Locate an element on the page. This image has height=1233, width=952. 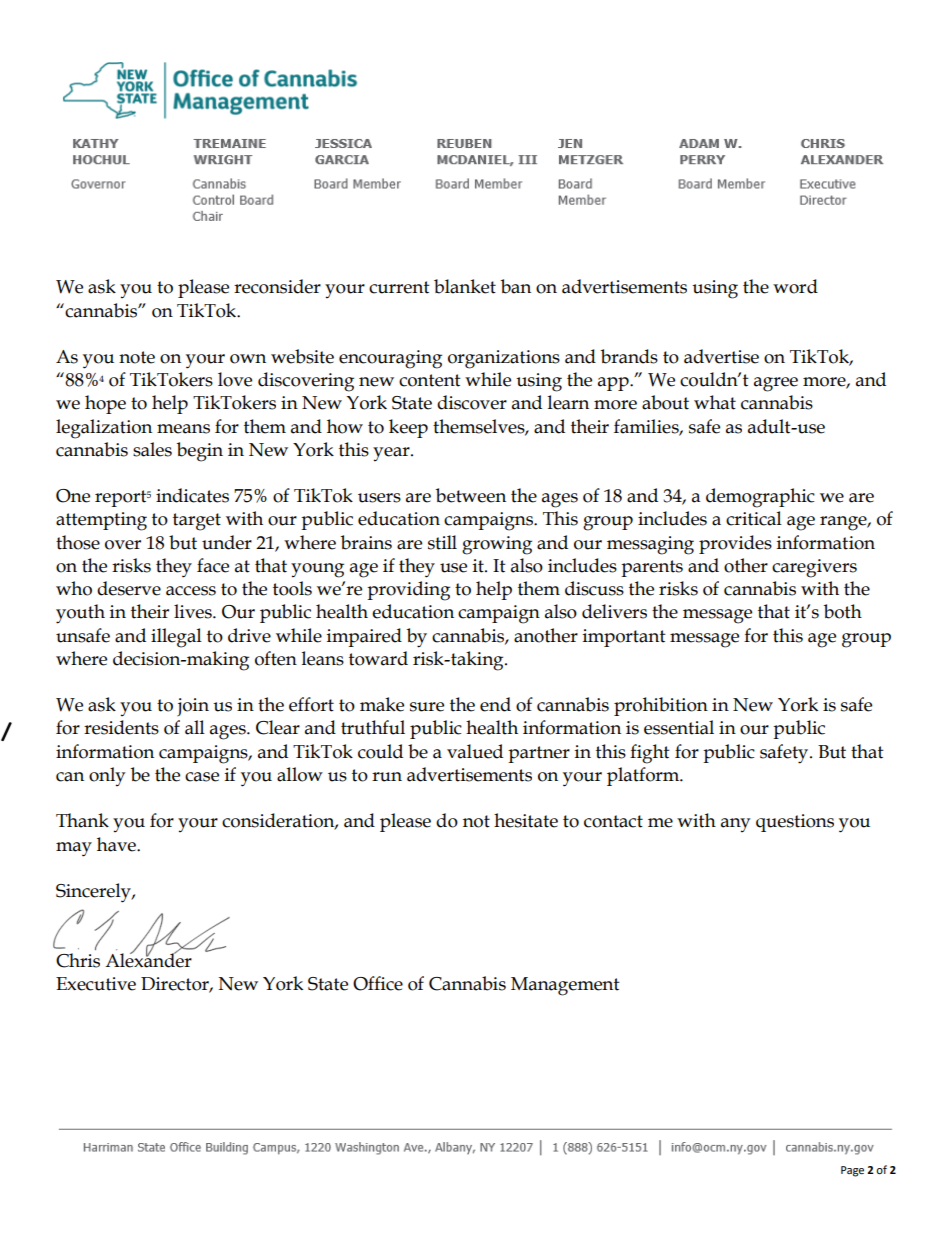
word is located at coordinates (795, 286).
